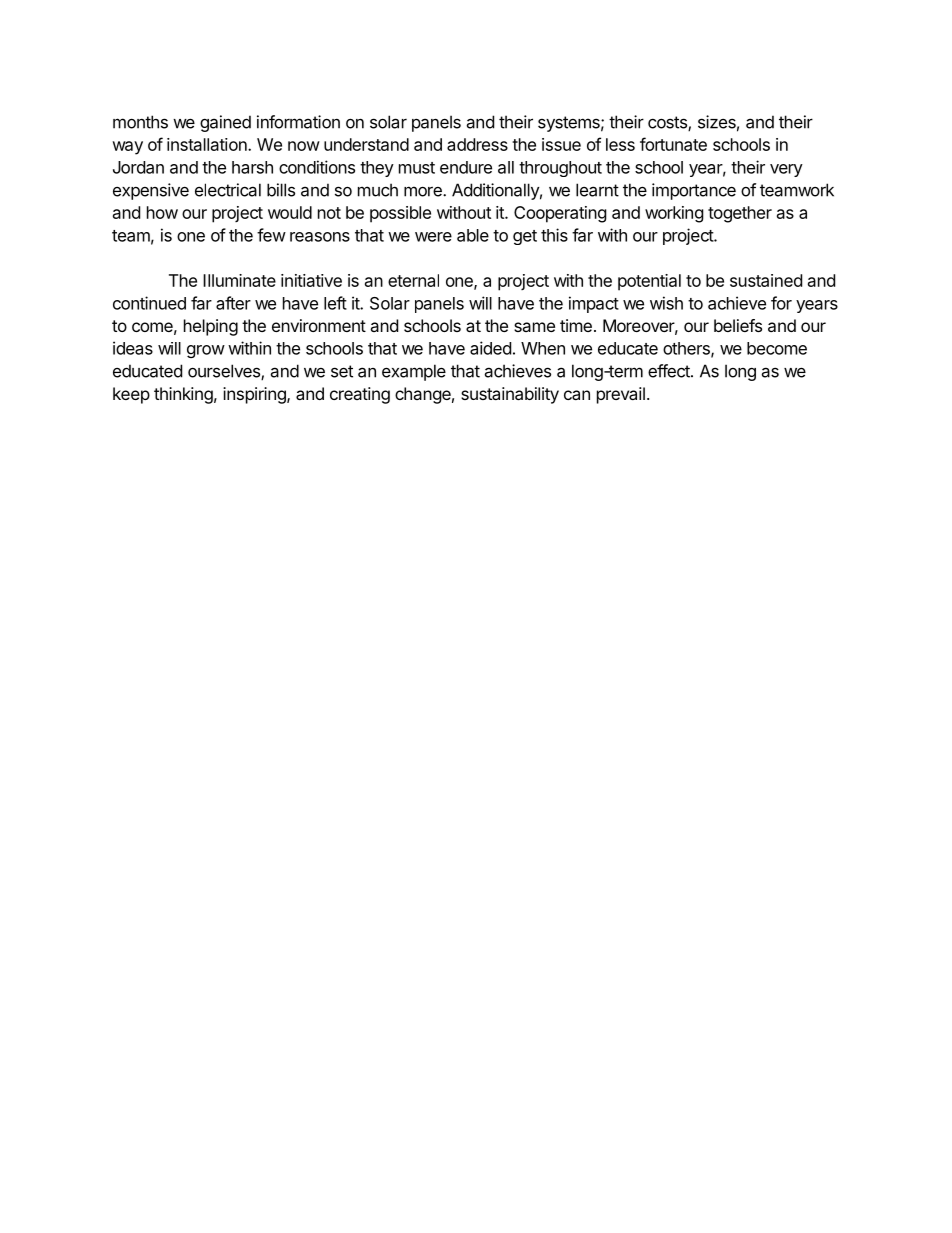  What do you see at coordinates (668, 123) in the document?
I see `costs` at bounding box center [668, 123].
